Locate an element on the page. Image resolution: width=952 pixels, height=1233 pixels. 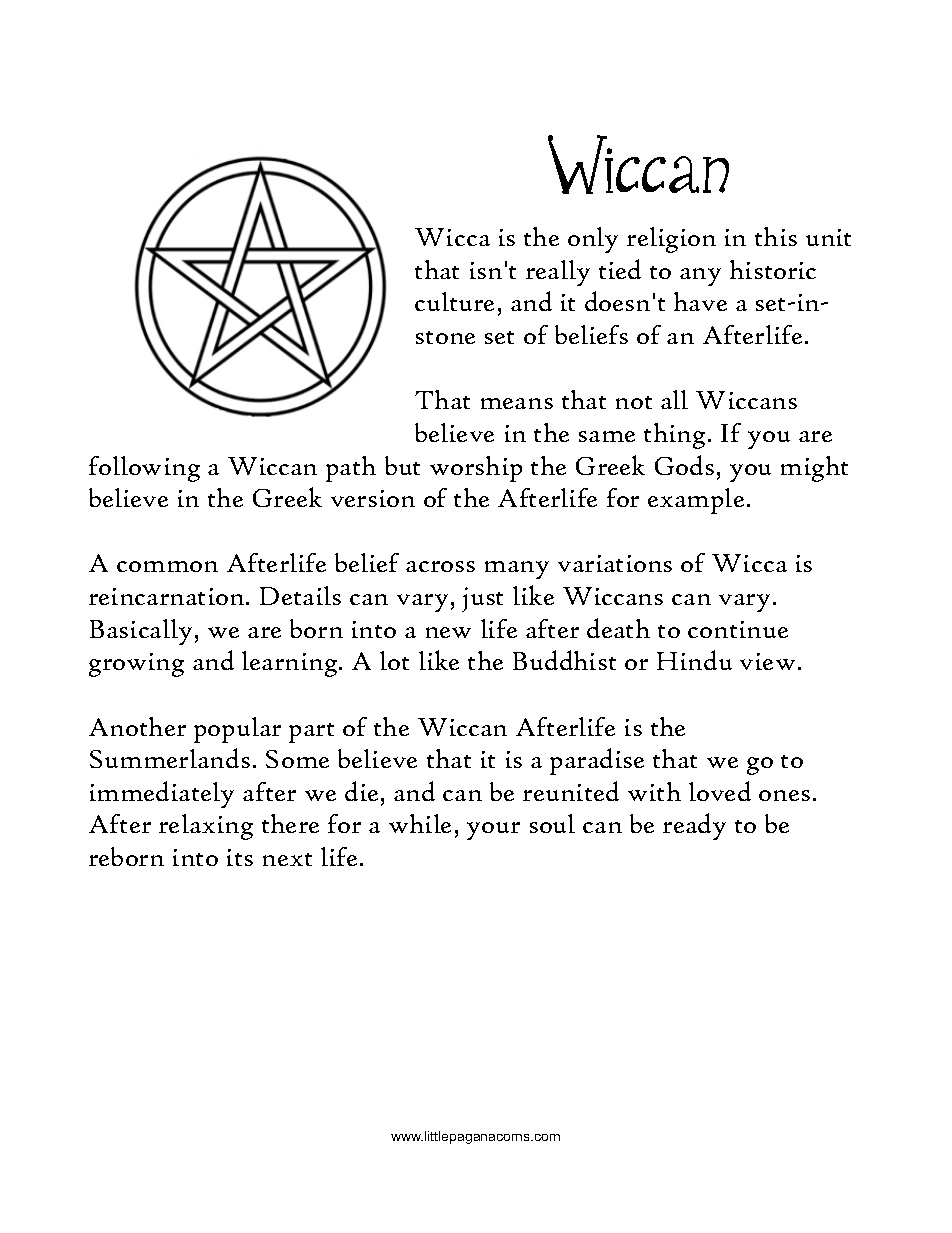
Basically is located at coordinates (141, 632).
